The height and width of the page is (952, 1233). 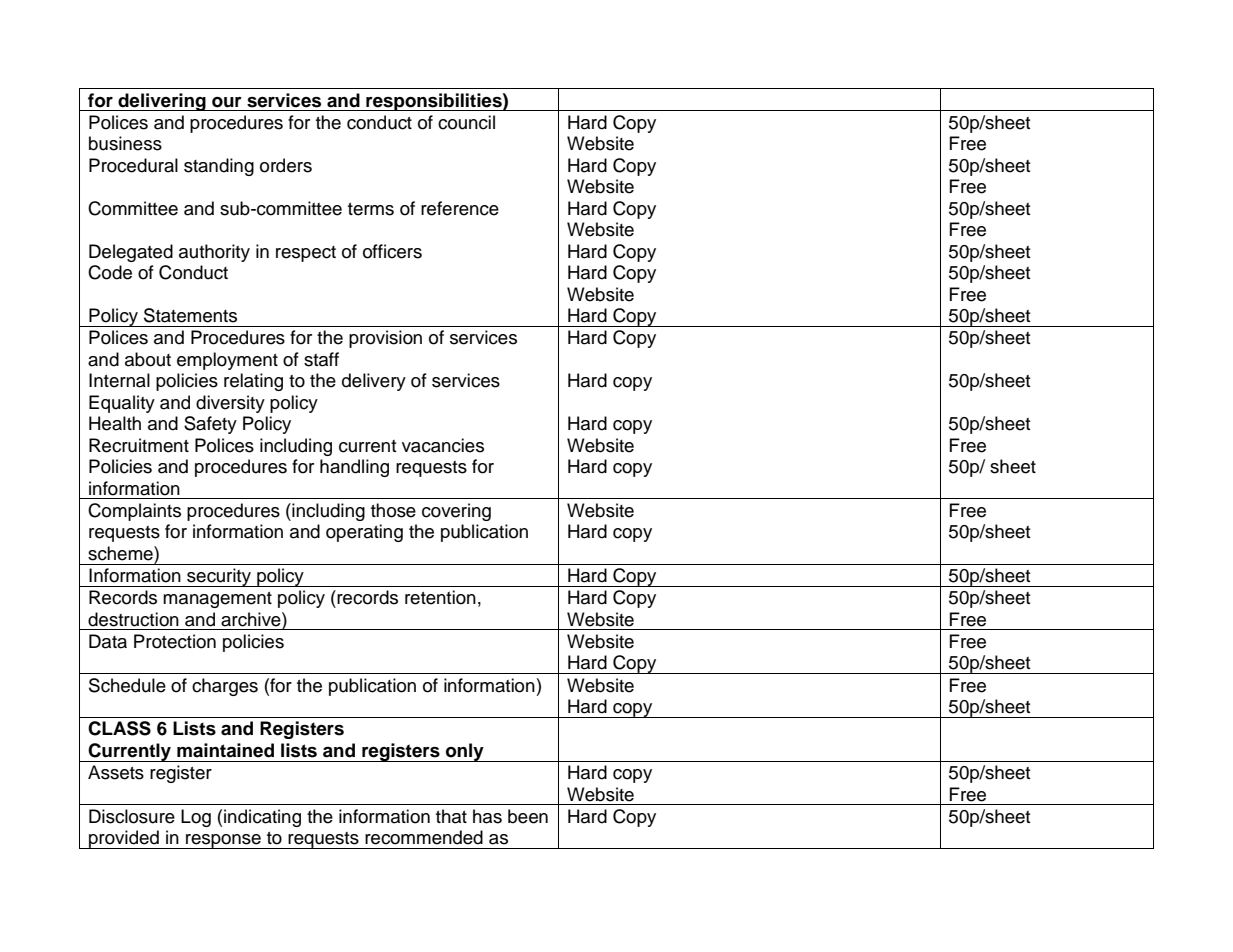 What do you see at coordinates (286, 165) in the page?
I see `orders` at bounding box center [286, 165].
